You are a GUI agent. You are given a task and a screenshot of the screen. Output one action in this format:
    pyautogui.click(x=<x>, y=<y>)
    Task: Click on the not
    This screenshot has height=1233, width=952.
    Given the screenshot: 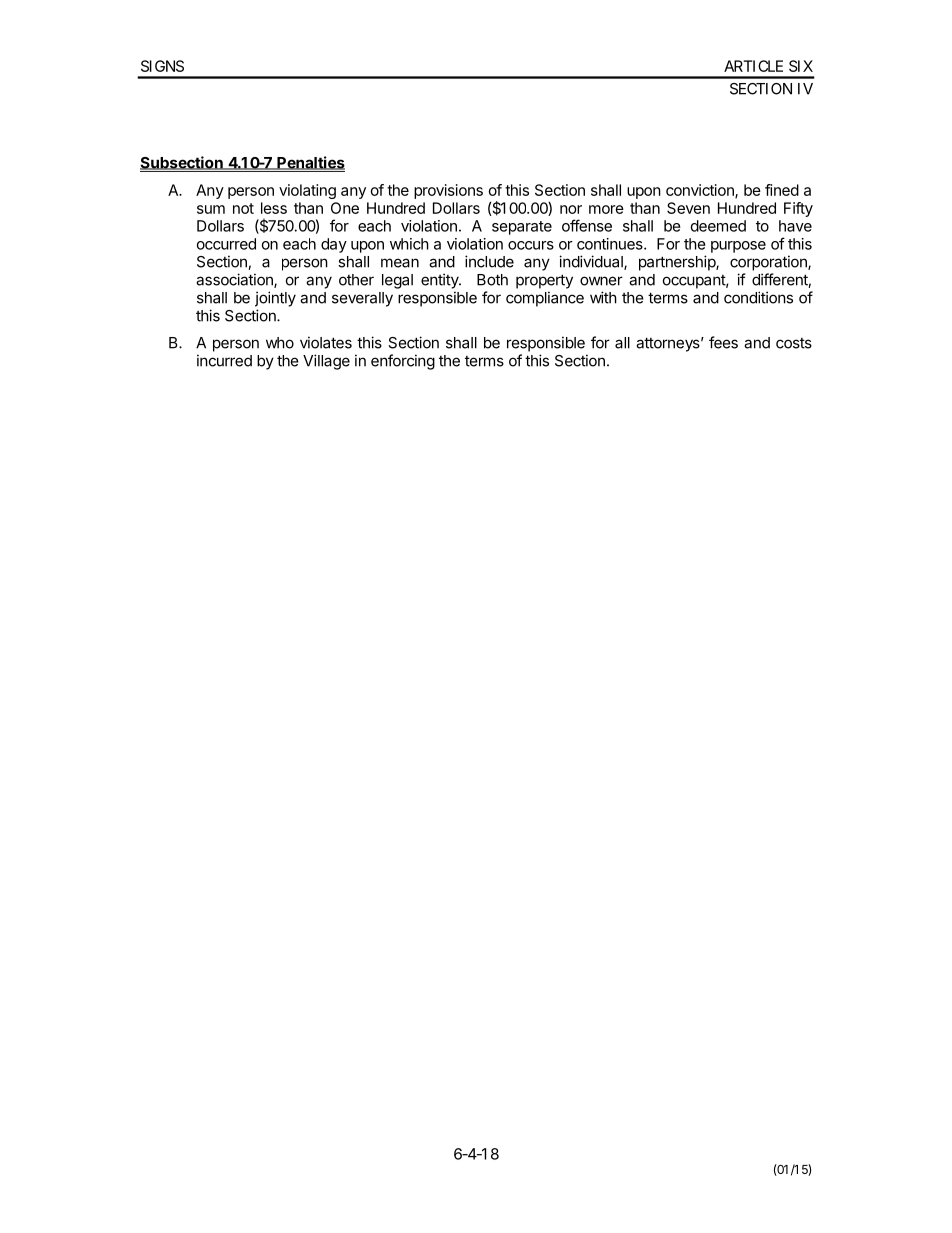 What is the action you would take?
    pyautogui.click(x=243, y=208)
